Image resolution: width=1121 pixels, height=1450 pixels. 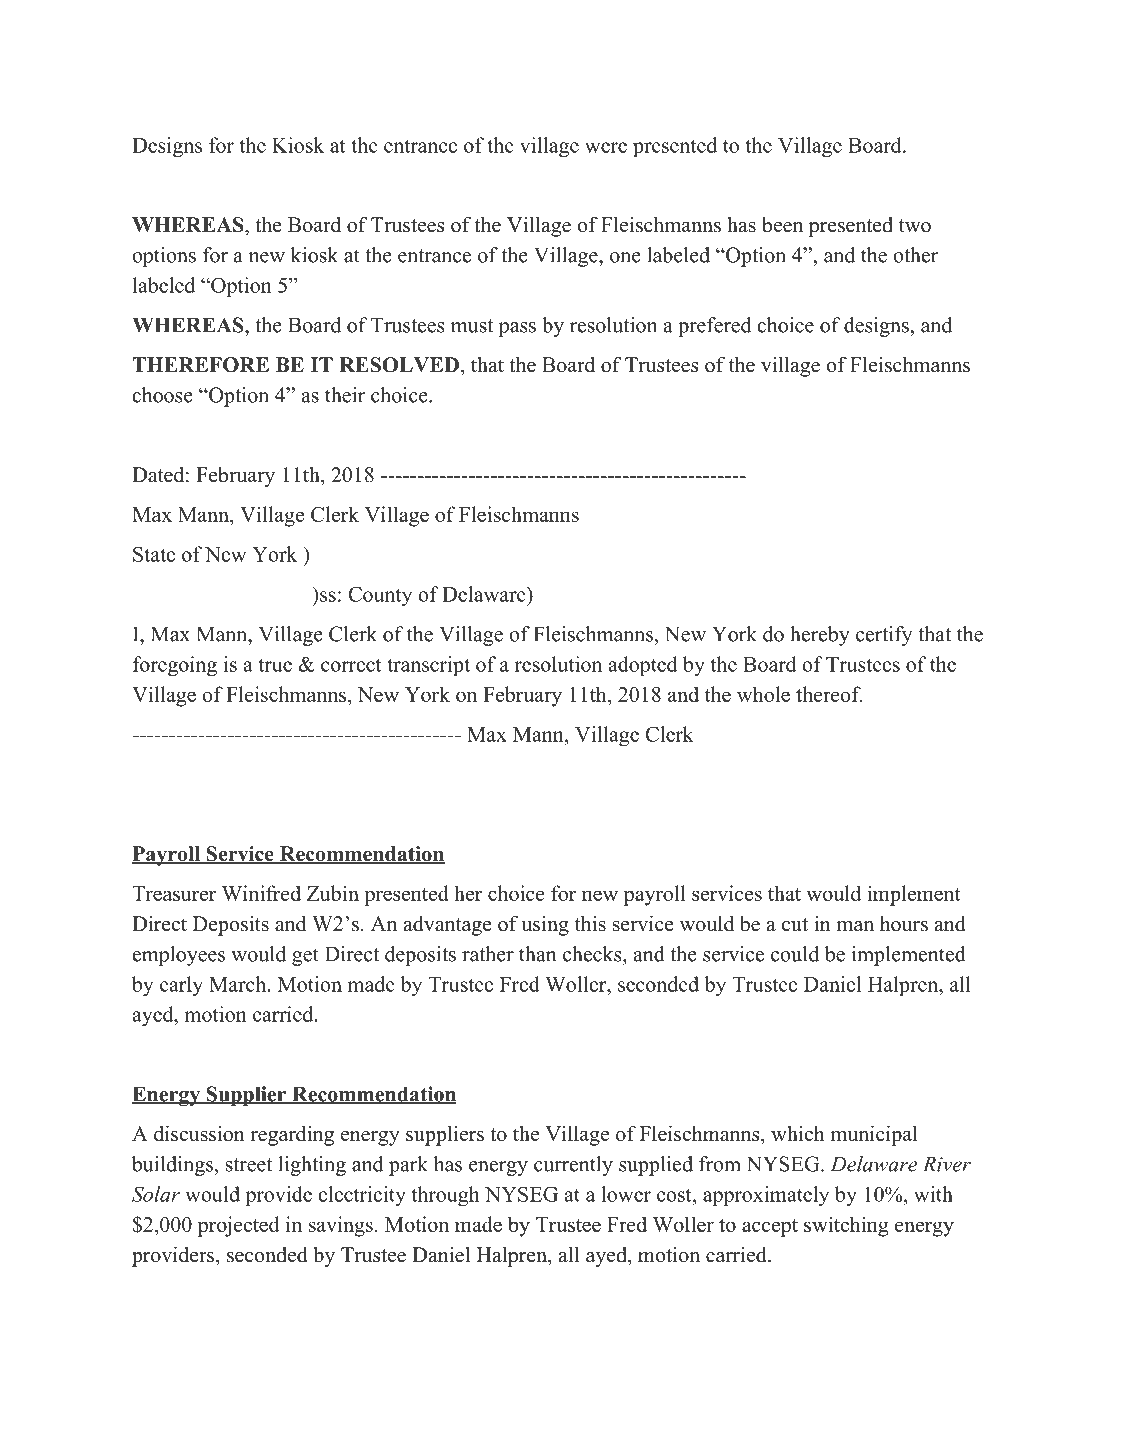 What do you see at coordinates (904, 924) in the screenshot?
I see `hours` at bounding box center [904, 924].
